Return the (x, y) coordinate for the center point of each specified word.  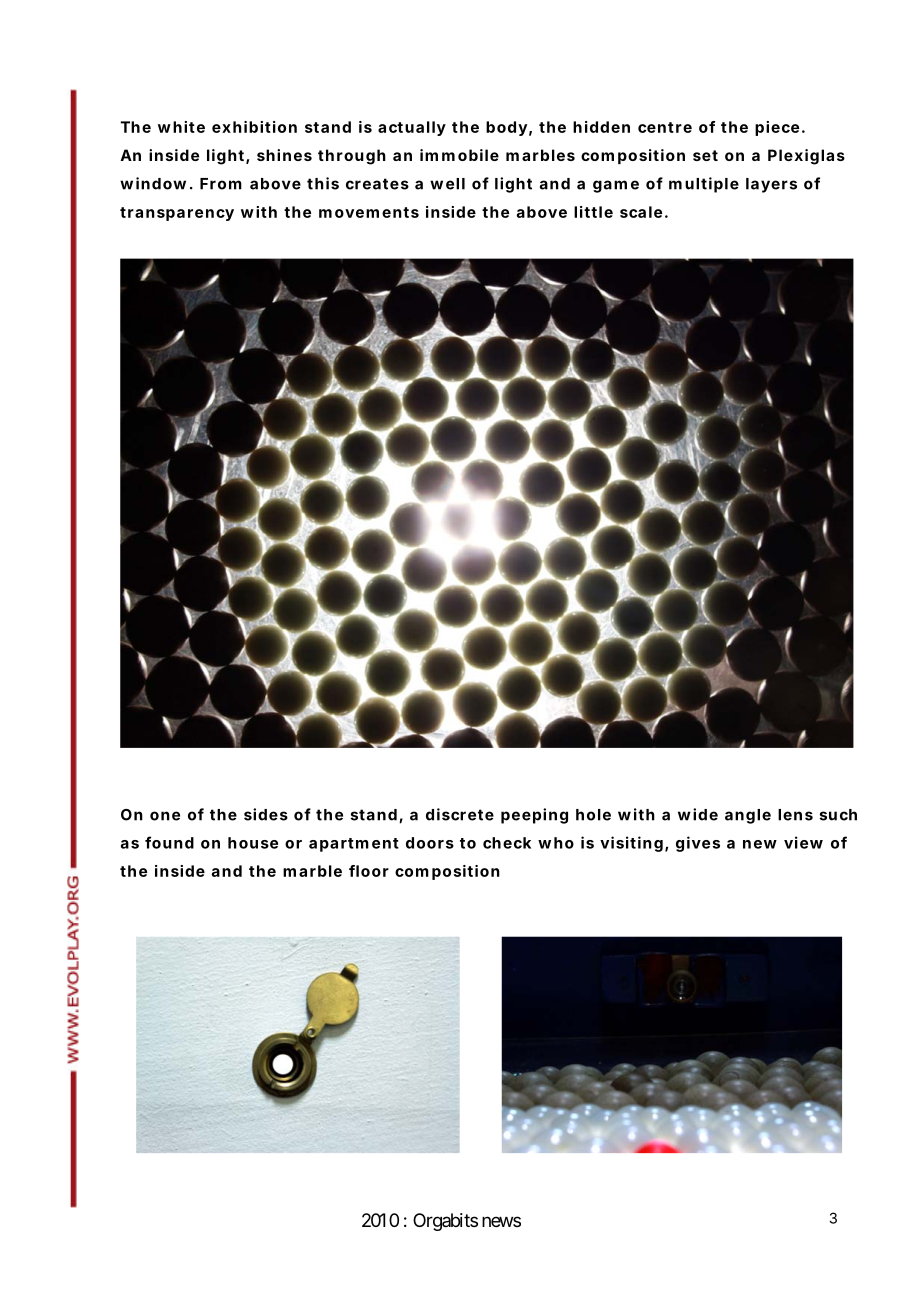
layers (771, 185)
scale (641, 212)
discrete (460, 814)
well (447, 184)
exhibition (254, 127)
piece (777, 128)
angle (748, 816)
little (593, 212)
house (253, 843)
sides (266, 814)
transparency (177, 214)
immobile (459, 155)
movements (369, 212)
